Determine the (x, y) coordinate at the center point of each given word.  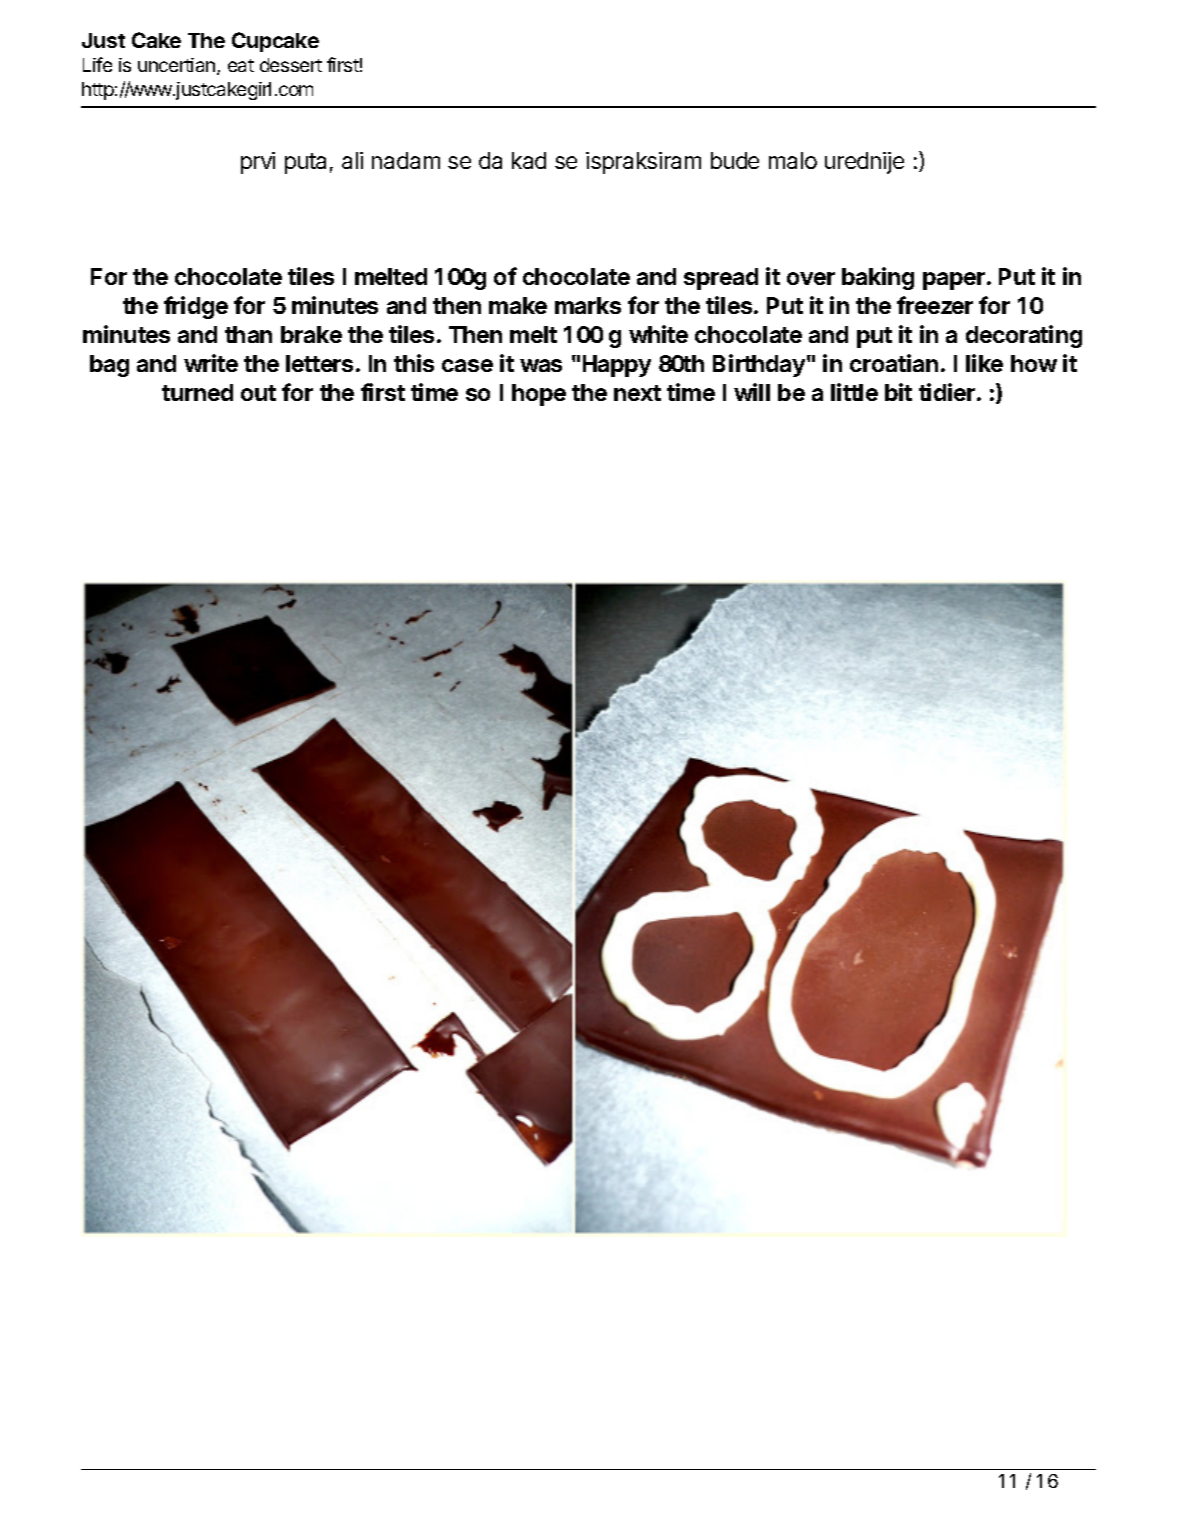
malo (793, 160)
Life (97, 64)
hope (539, 395)
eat (241, 65)
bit (898, 392)
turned (197, 392)
